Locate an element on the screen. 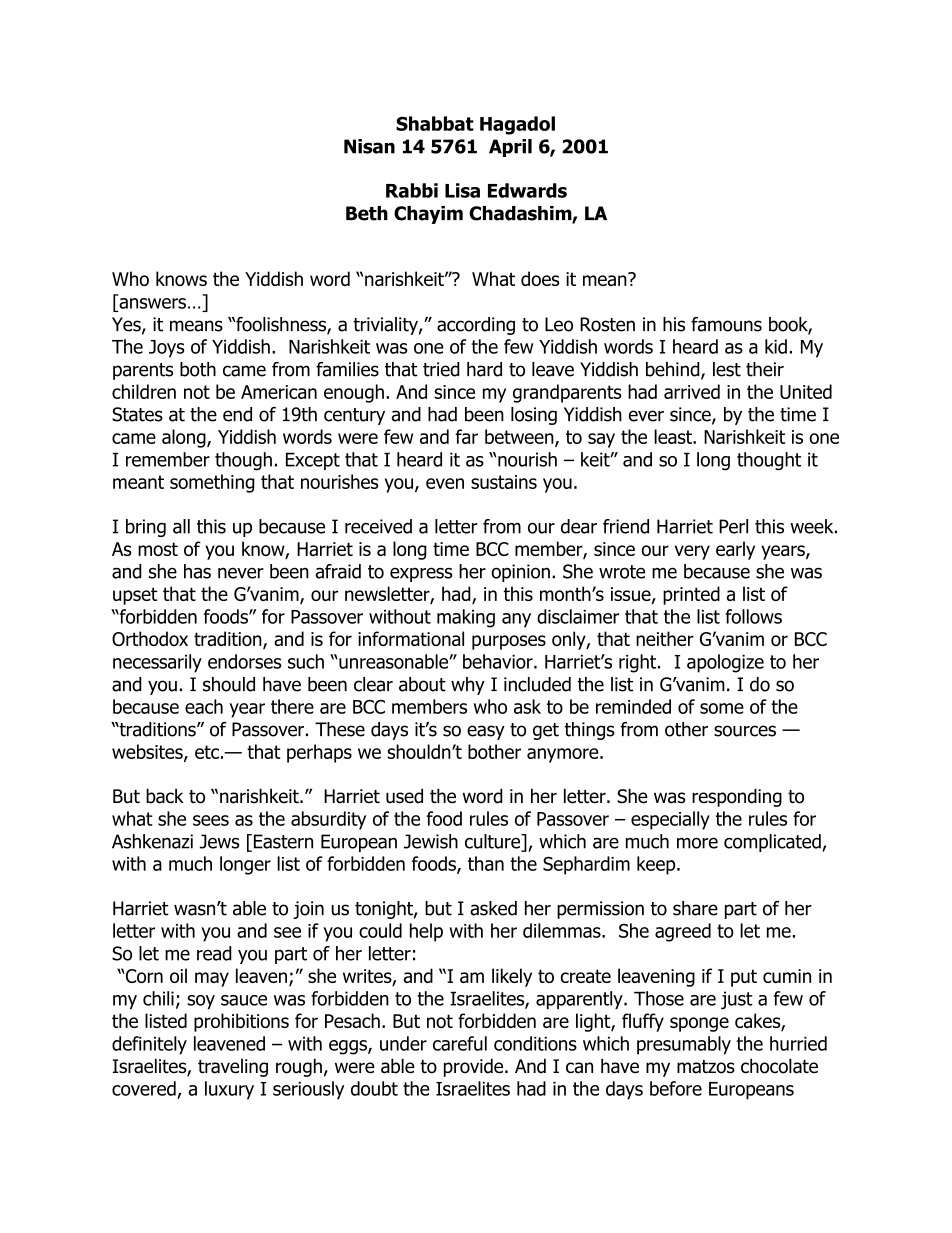 The height and width of the screenshot is (1233, 952). has is located at coordinates (197, 571).
